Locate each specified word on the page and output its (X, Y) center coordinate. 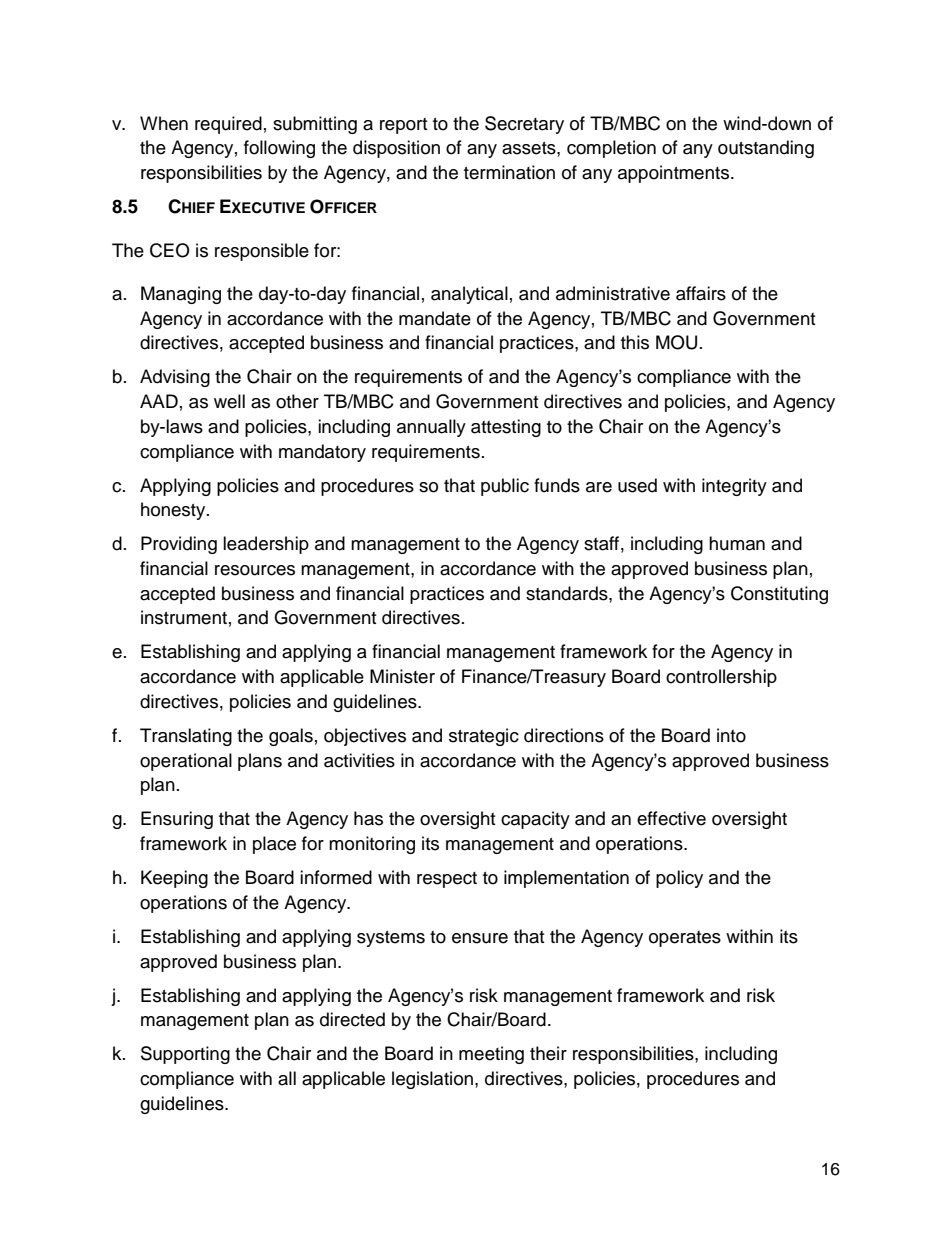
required (228, 125)
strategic (484, 737)
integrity (734, 487)
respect (447, 880)
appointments (673, 174)
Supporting (185, 1055)
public (505, 487)
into (731, 735)
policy (679, 879)
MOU (676, 342)
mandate (435, 318)
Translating (186, 737)
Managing (181, 295)
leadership (266, 545)
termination (509, 172)
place (274, 845)
